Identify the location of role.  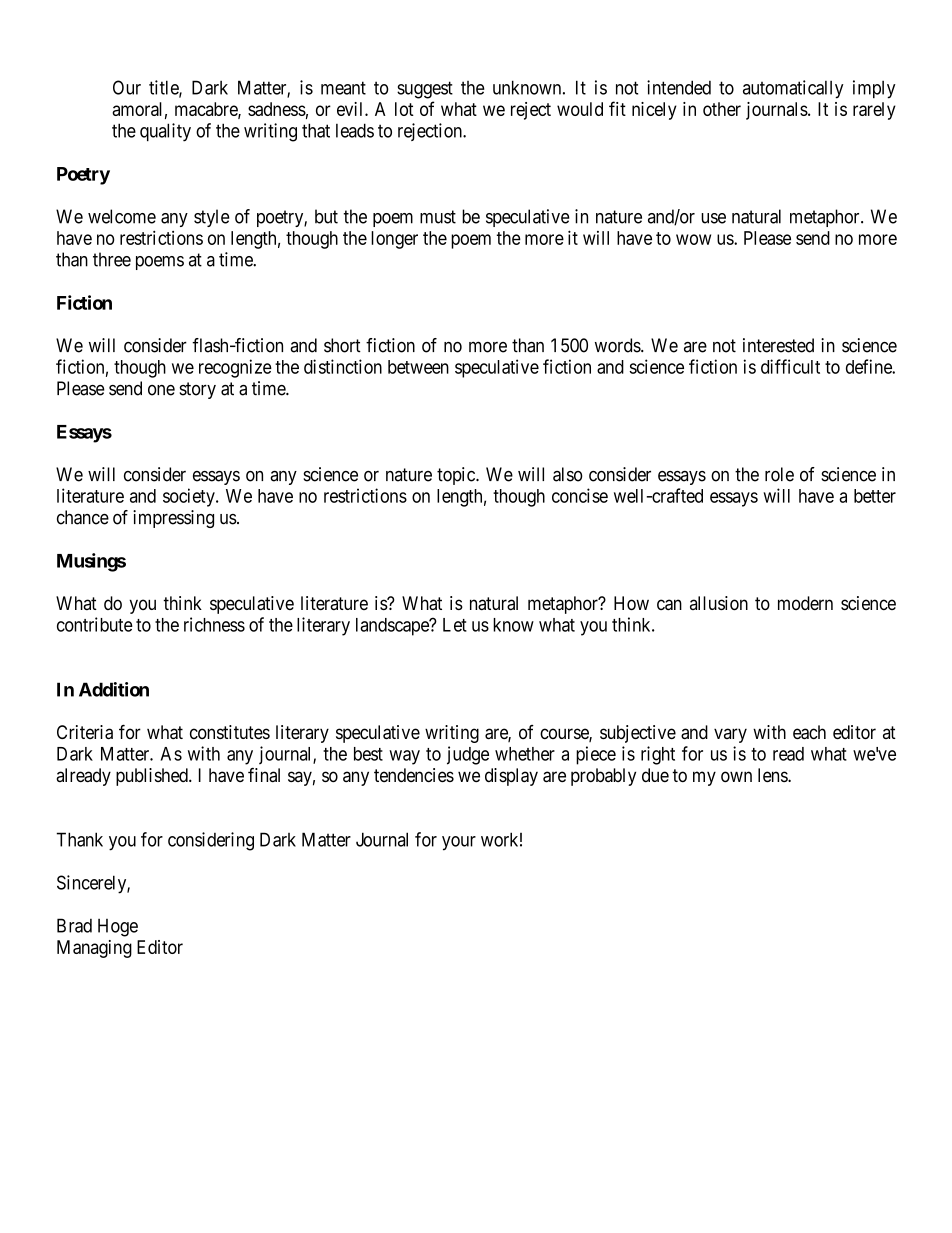
(779, 474).
